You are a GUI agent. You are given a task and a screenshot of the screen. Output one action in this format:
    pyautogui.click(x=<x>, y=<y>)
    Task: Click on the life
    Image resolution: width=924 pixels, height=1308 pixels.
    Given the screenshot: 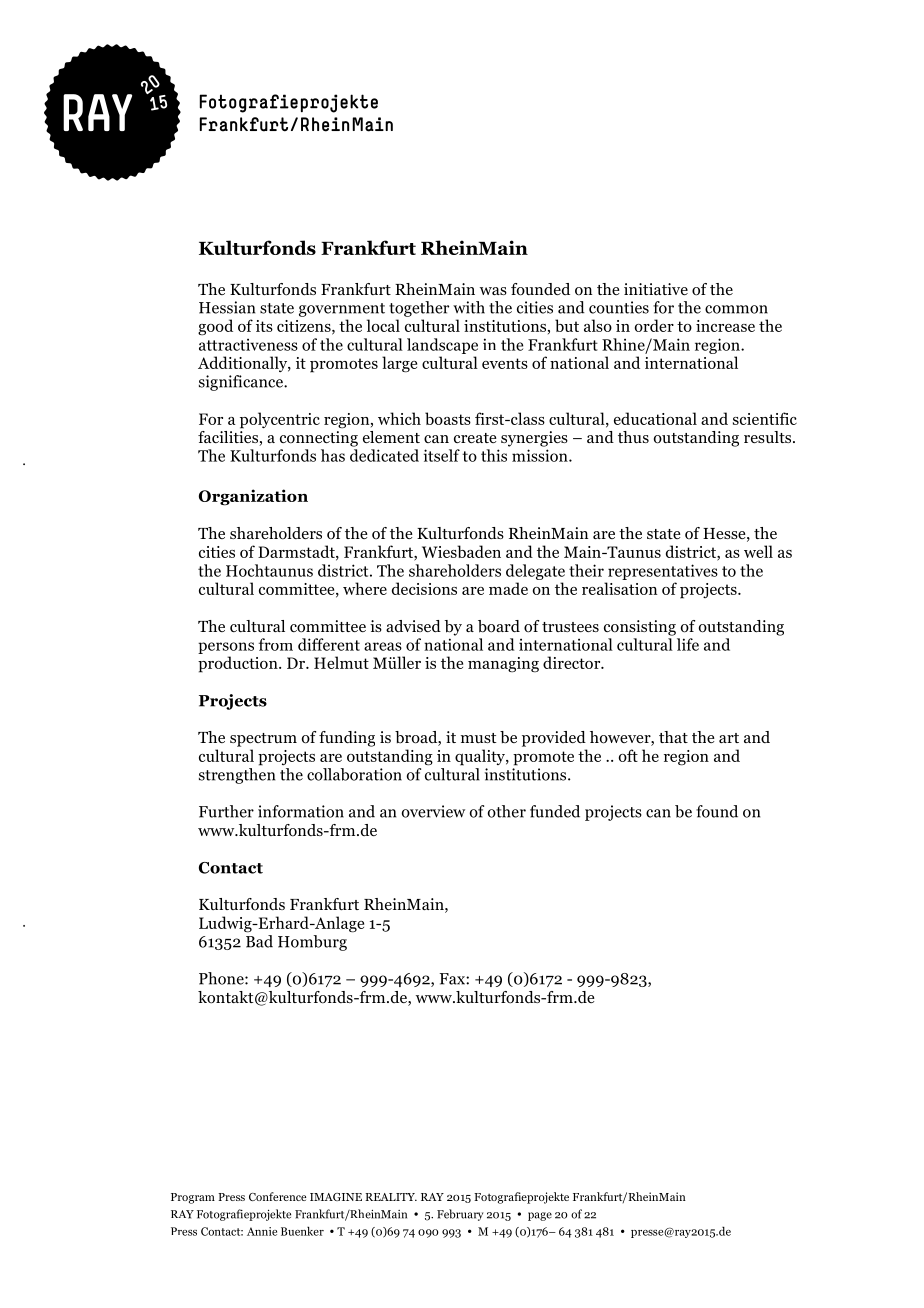 What is the action you would take?
    pyautogui.click(x=688, y=644)
